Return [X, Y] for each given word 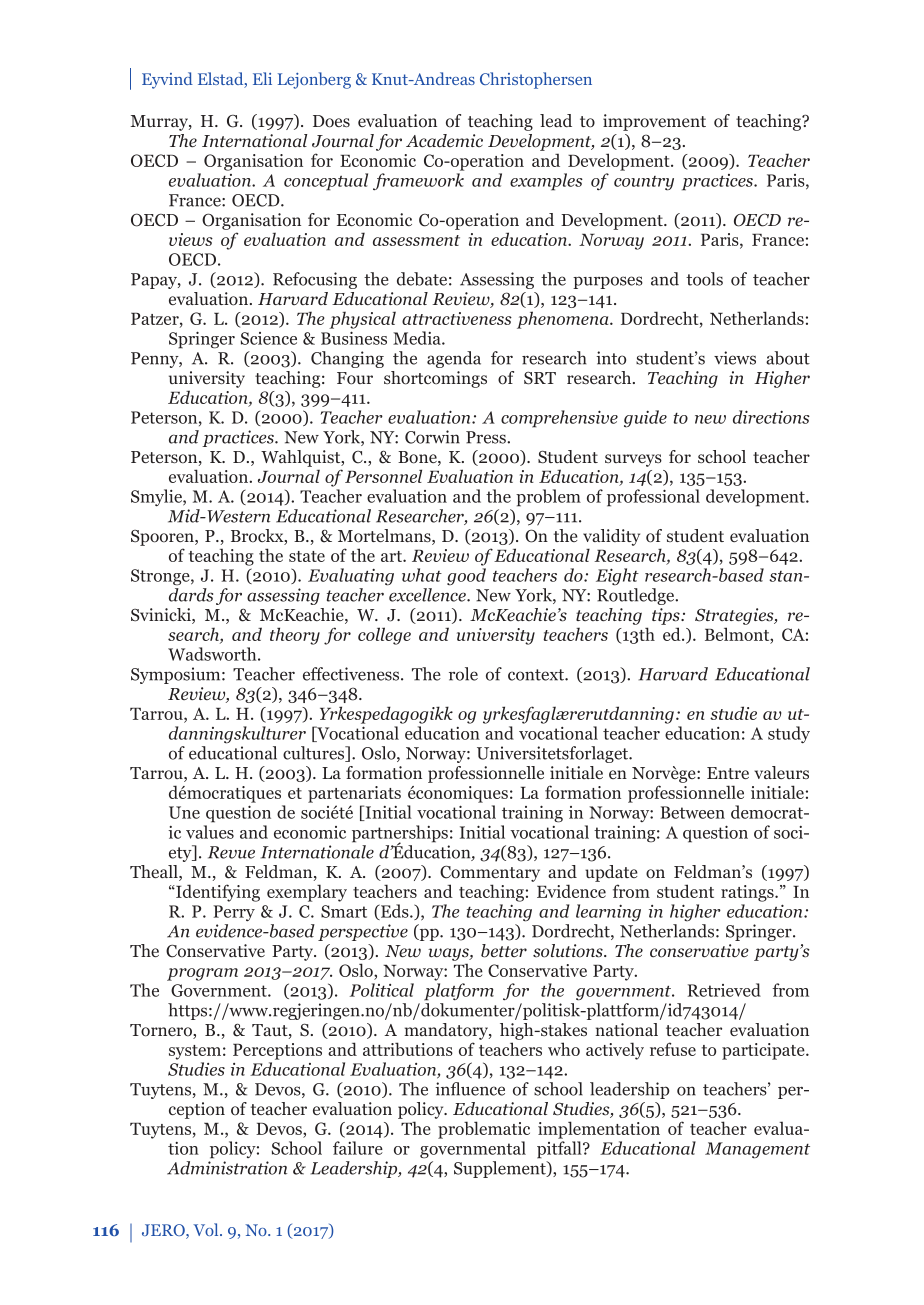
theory [295, 636]
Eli [262, 78]
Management [757, 1150]
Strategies [735, 616]
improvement [654, 122]
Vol [207, 1229]
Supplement [501, 1169]
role [463, 674]
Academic [444, 140]
